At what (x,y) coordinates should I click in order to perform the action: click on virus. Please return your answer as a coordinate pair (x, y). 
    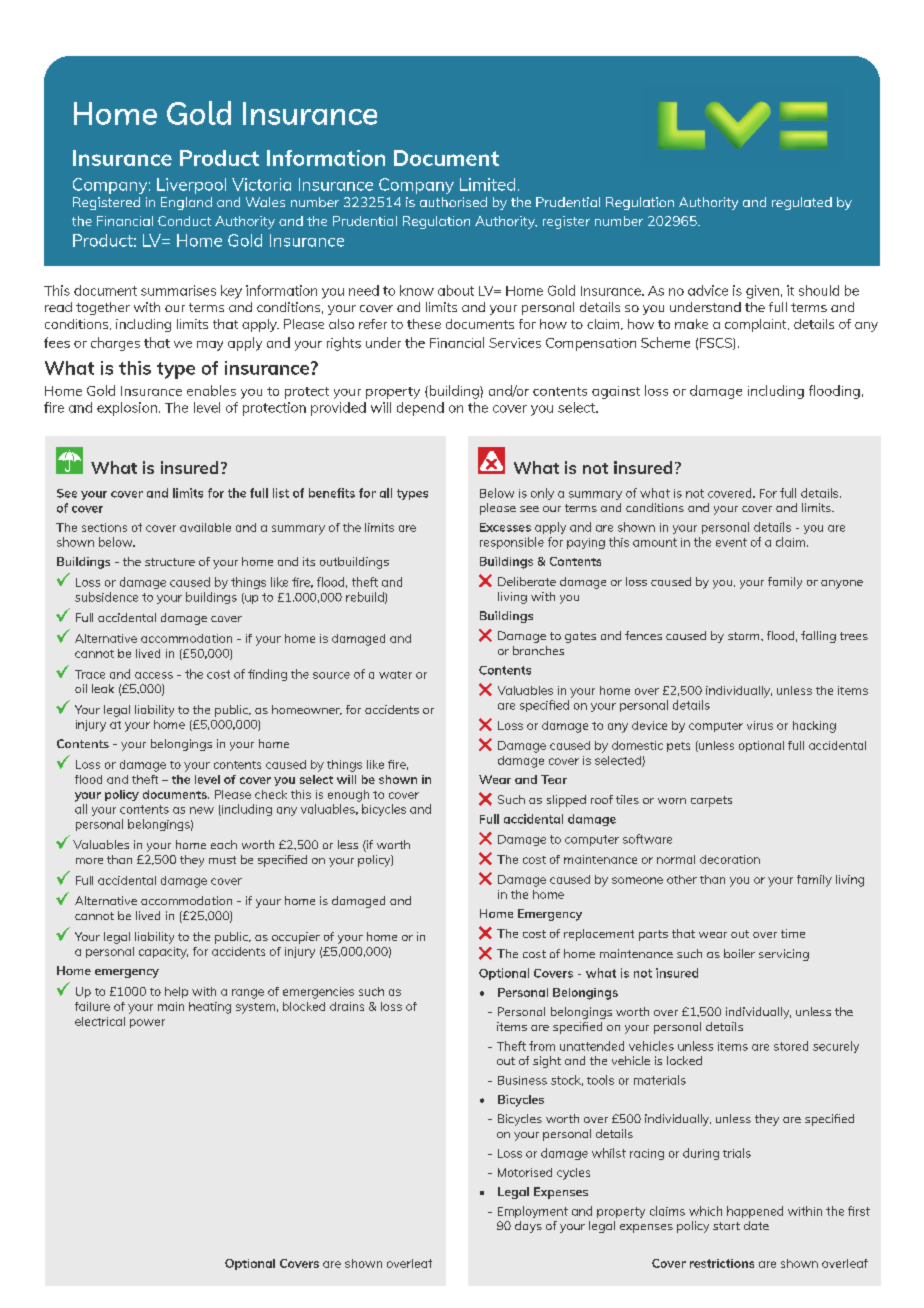
    Looking at the image, I should click on (760, 725).
